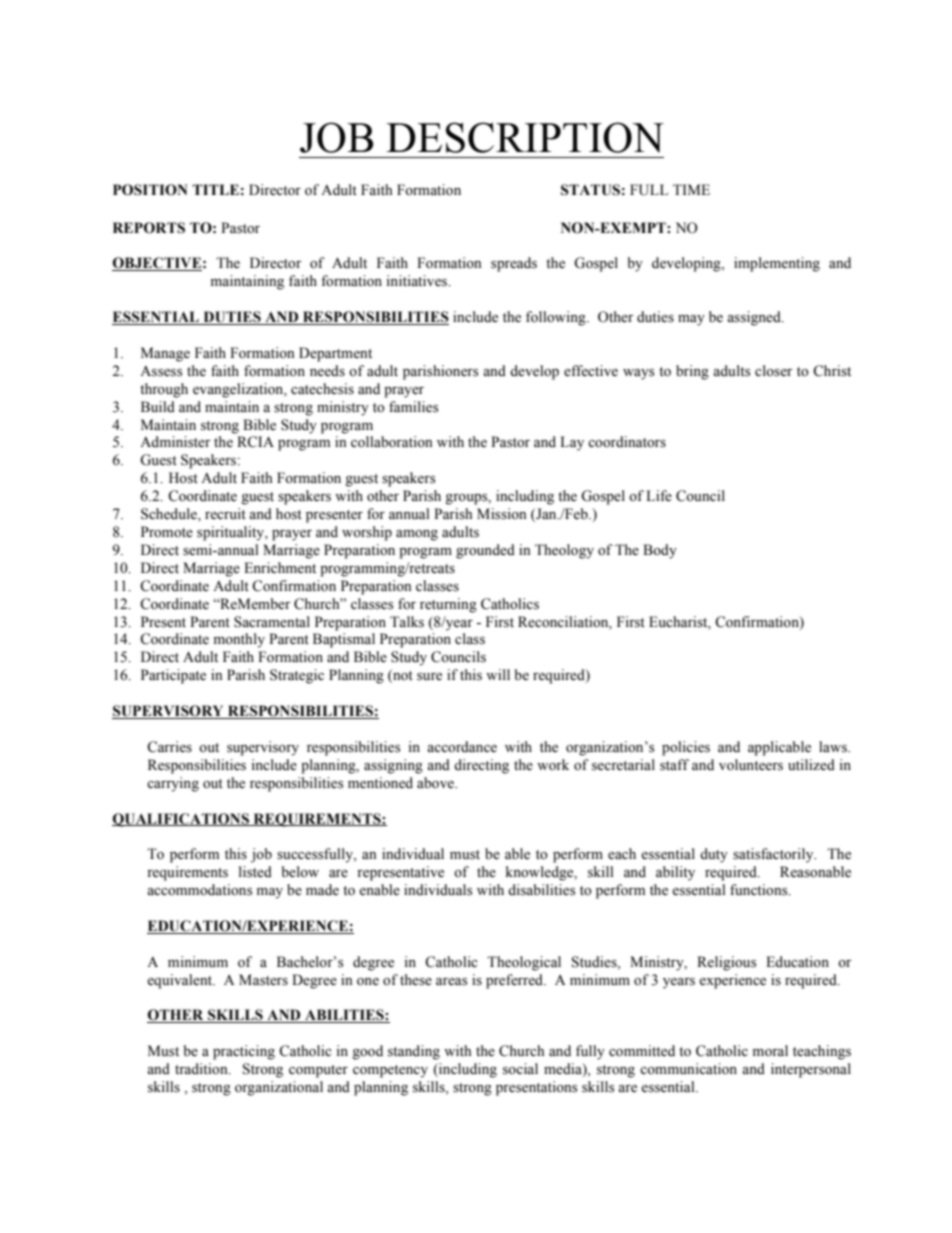 This page has height=1233, width=952. I want to click on social, so click(520, 1069).
